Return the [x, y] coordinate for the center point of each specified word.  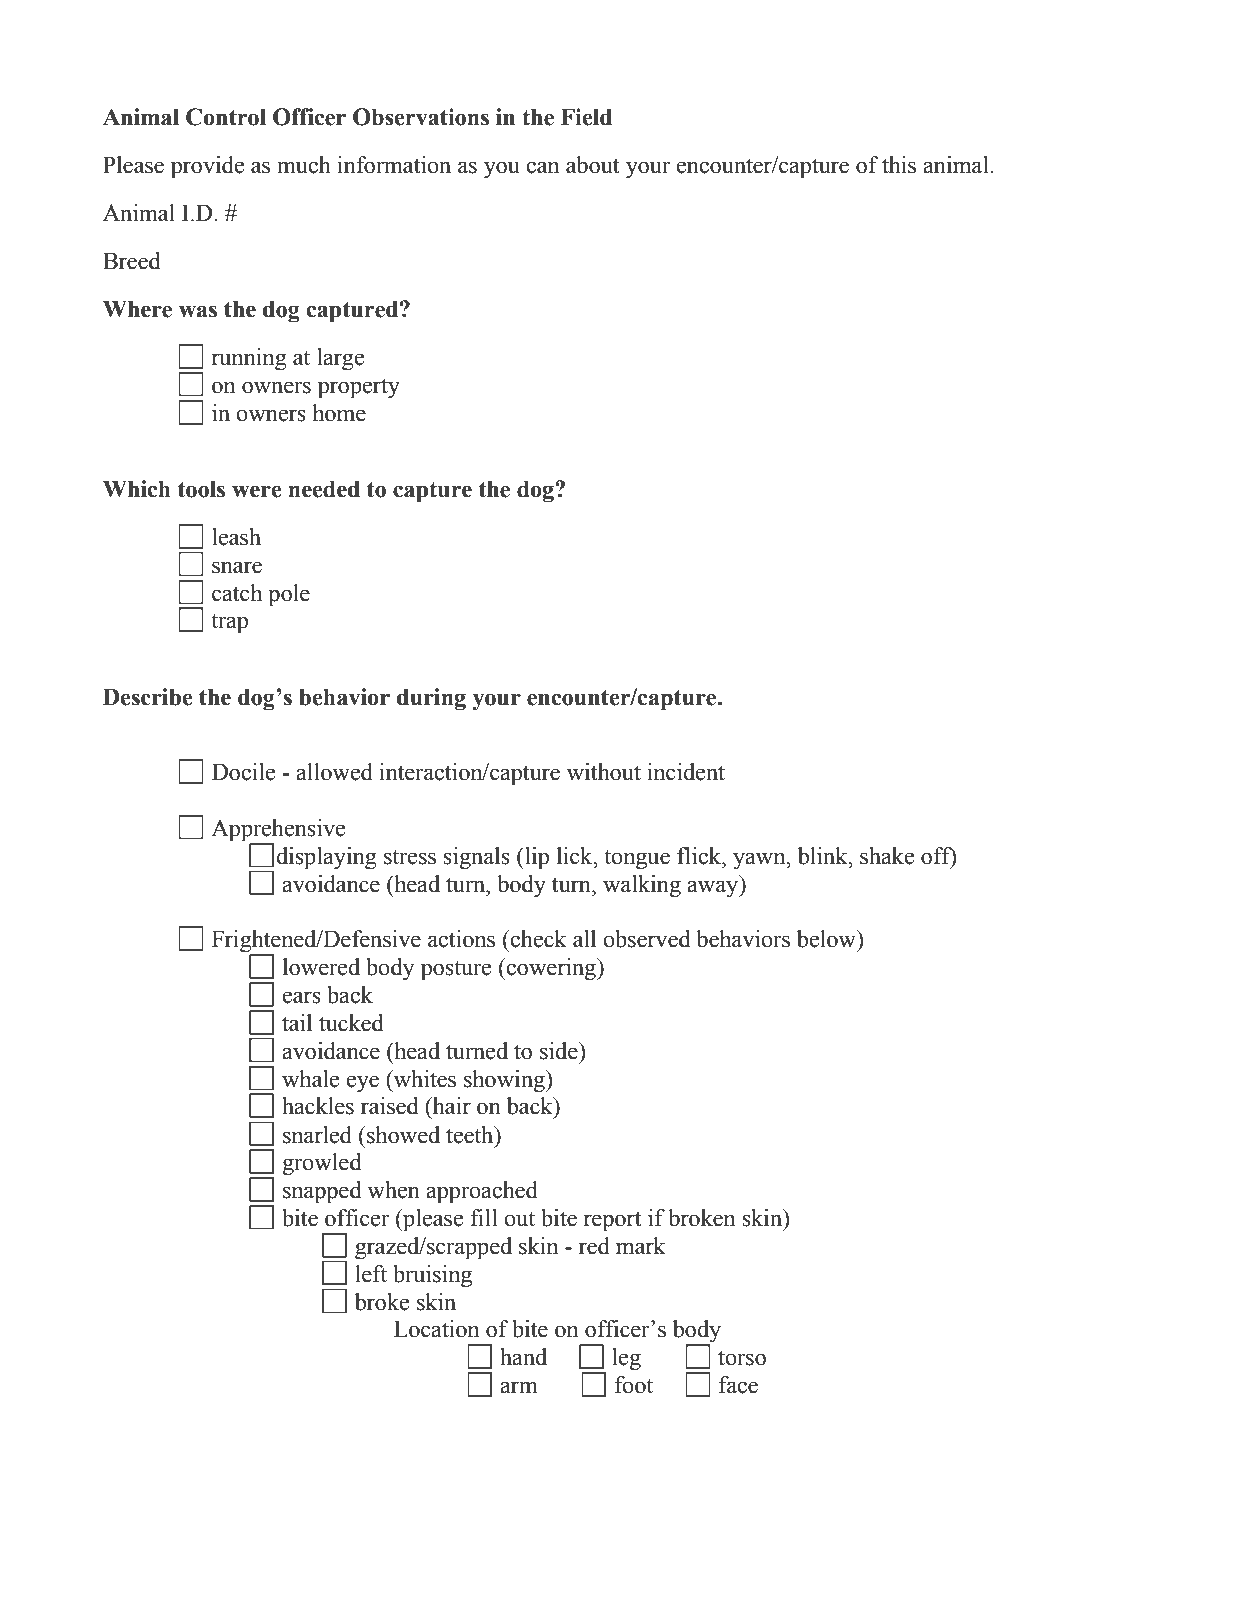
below [827, 939]
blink [824, 856]
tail [297, 1023]
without [604, 772]
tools [201, 489]
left [371, 1274]
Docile [243, 772]
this [899, 165]
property [359, 388]
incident [686, 772]
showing [505, 1081]
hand [523, 1357]
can [542, 167]
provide [207, 167]
